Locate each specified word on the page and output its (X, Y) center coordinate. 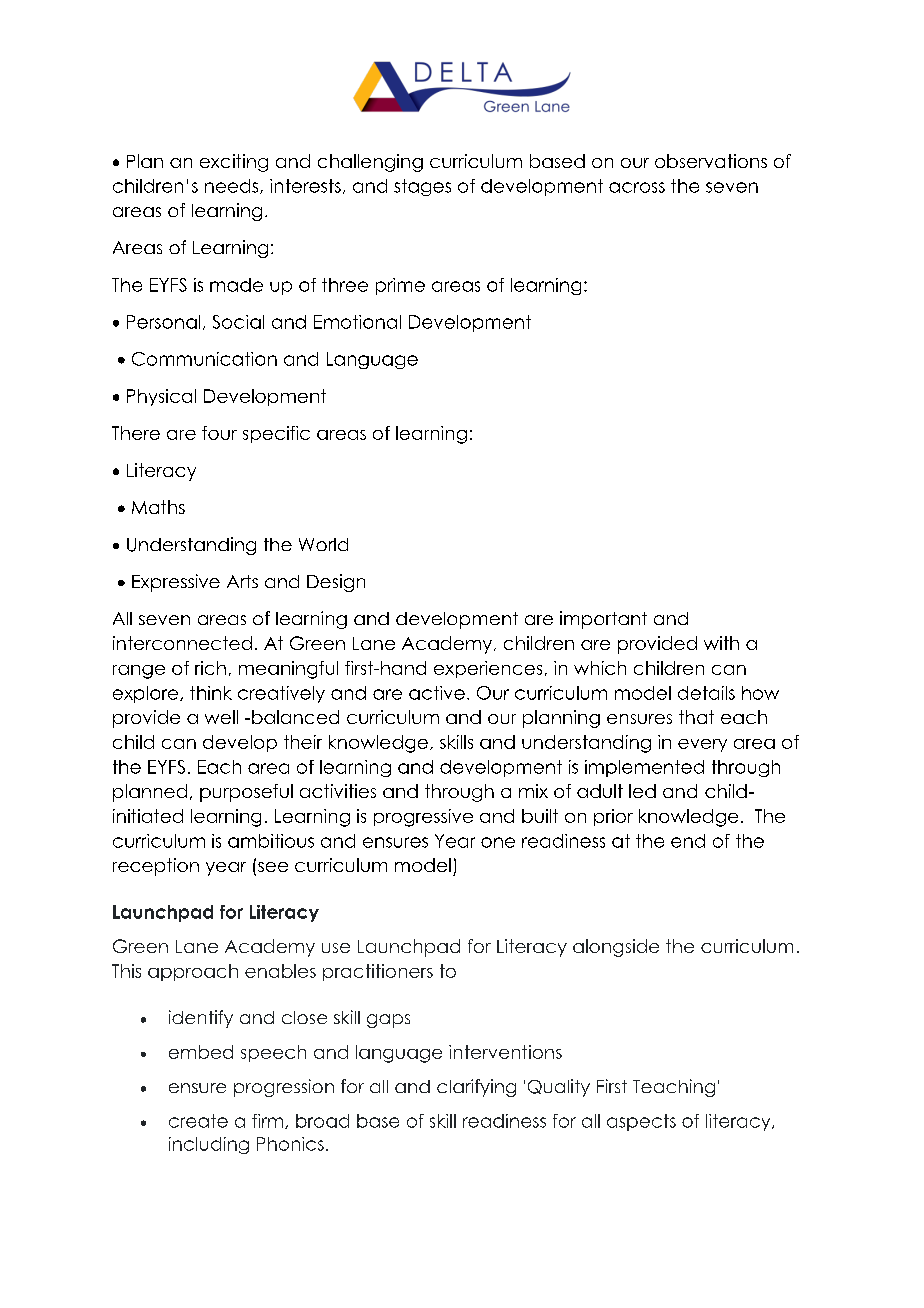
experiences (488, 669)
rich (210, 668)
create (198, 1121)
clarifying (476, 1088)
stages (422, 187)
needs (233, 186)
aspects (641, 1122)
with (721, 643)
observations (711, 161)
